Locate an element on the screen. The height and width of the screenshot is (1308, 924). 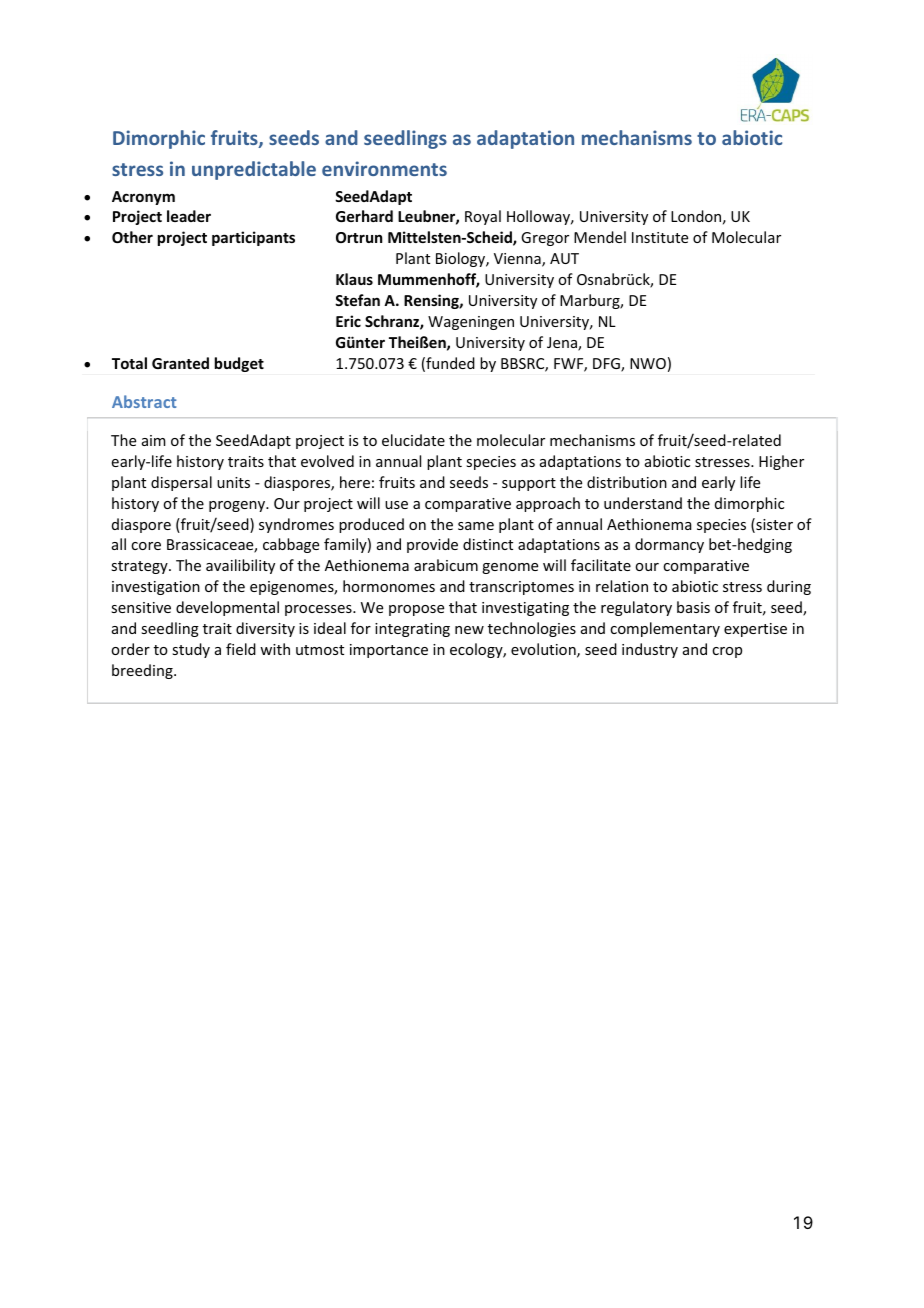
Higher is located at coordinates (781, 462).
